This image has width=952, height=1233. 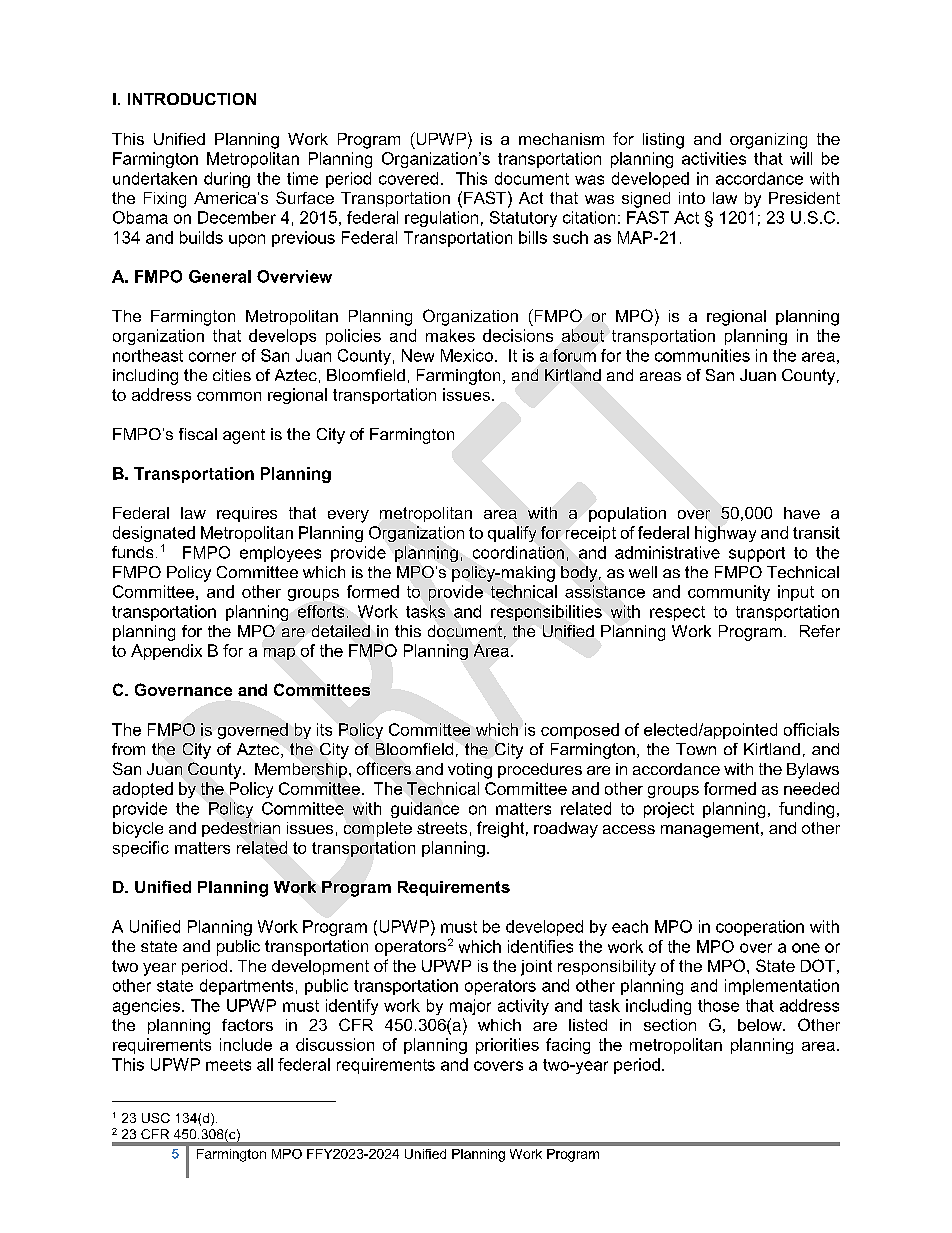 I want to click on fiscal, so click(x=198, y=434).
